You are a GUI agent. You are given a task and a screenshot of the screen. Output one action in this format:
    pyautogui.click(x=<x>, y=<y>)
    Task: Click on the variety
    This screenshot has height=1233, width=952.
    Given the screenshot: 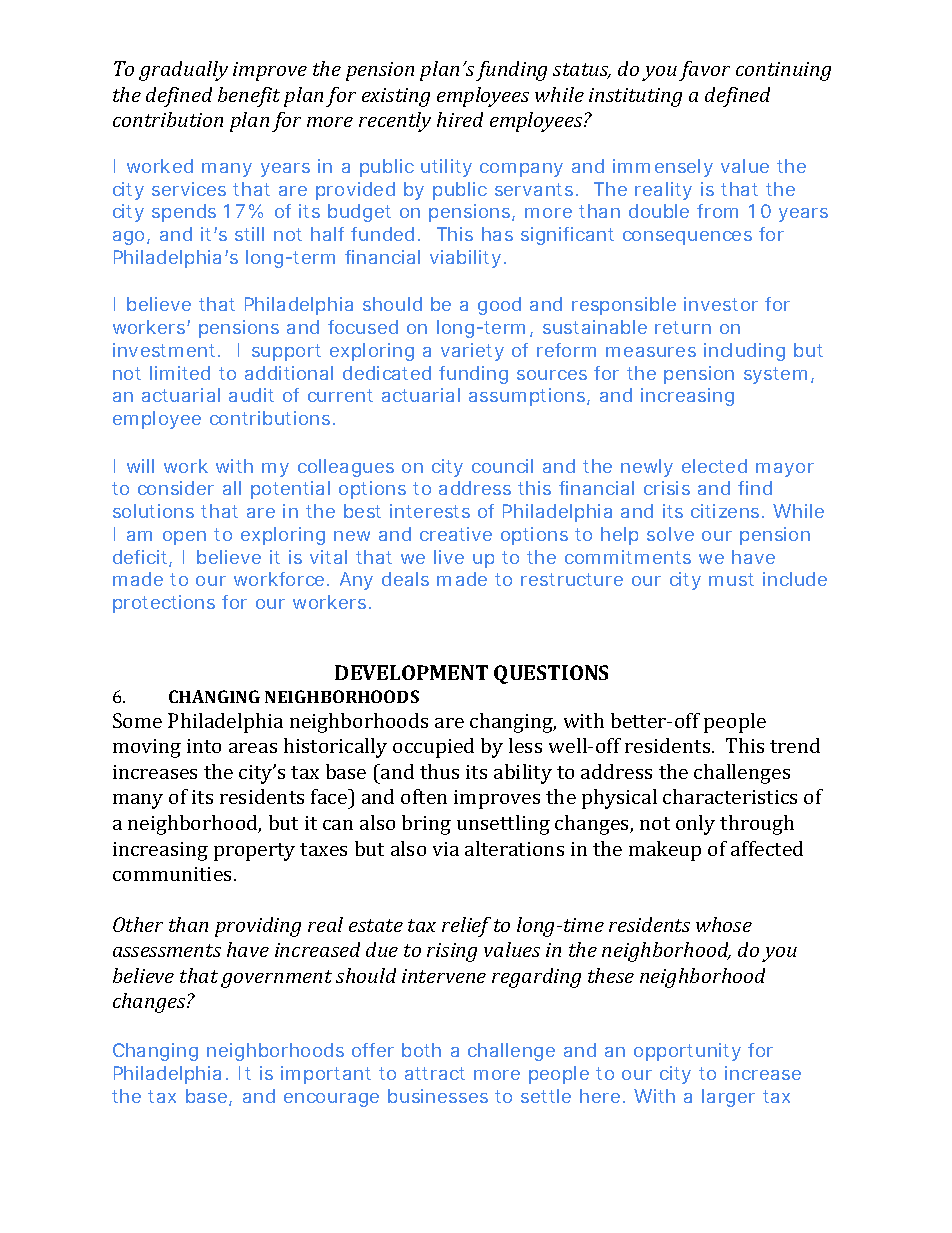 What is the action you would take?
    pyautogui.click(x=472, y=352)
